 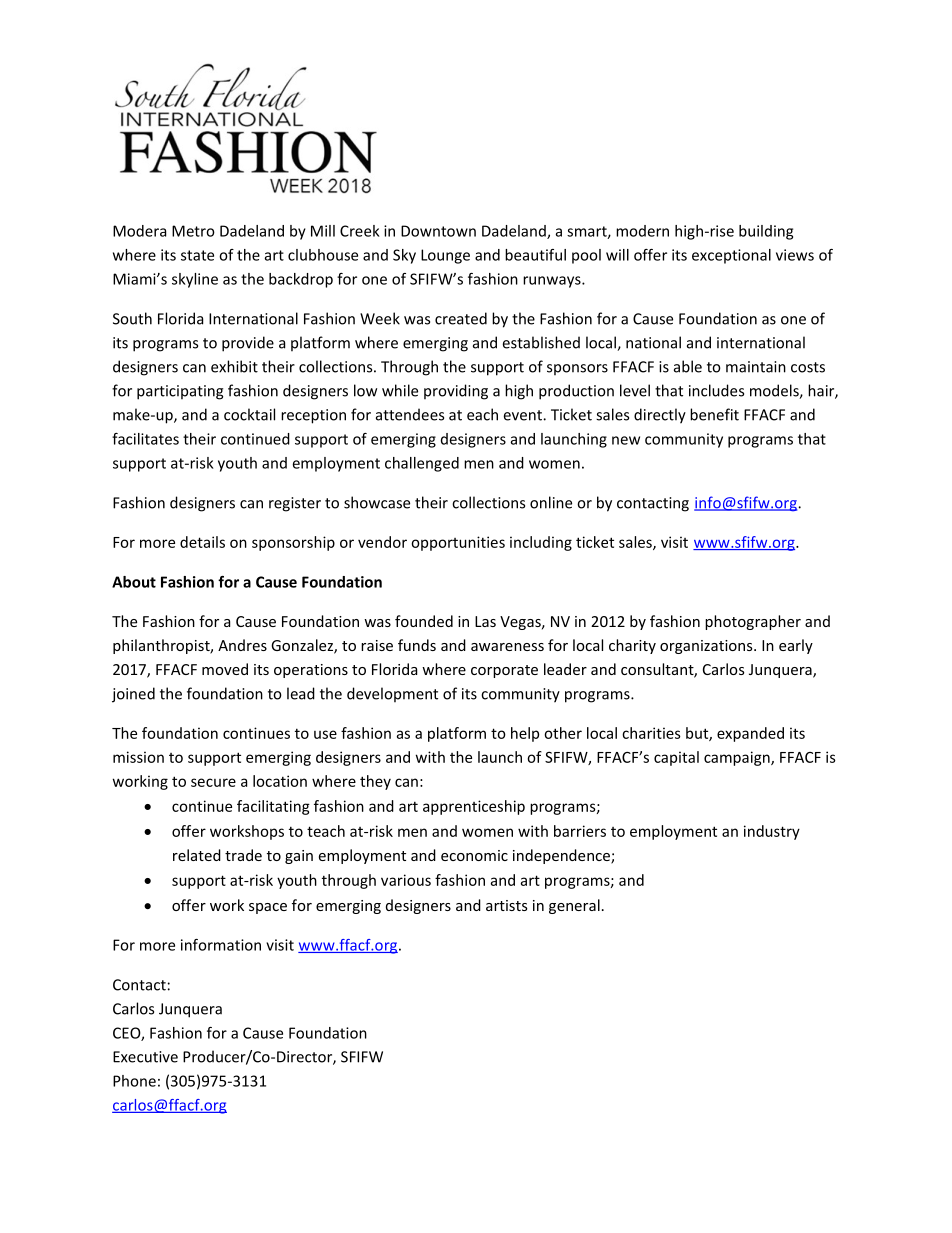 What do you see at coordinates (707, 647) in the image?
I see `organizations` at bounding box center [707, 647].
